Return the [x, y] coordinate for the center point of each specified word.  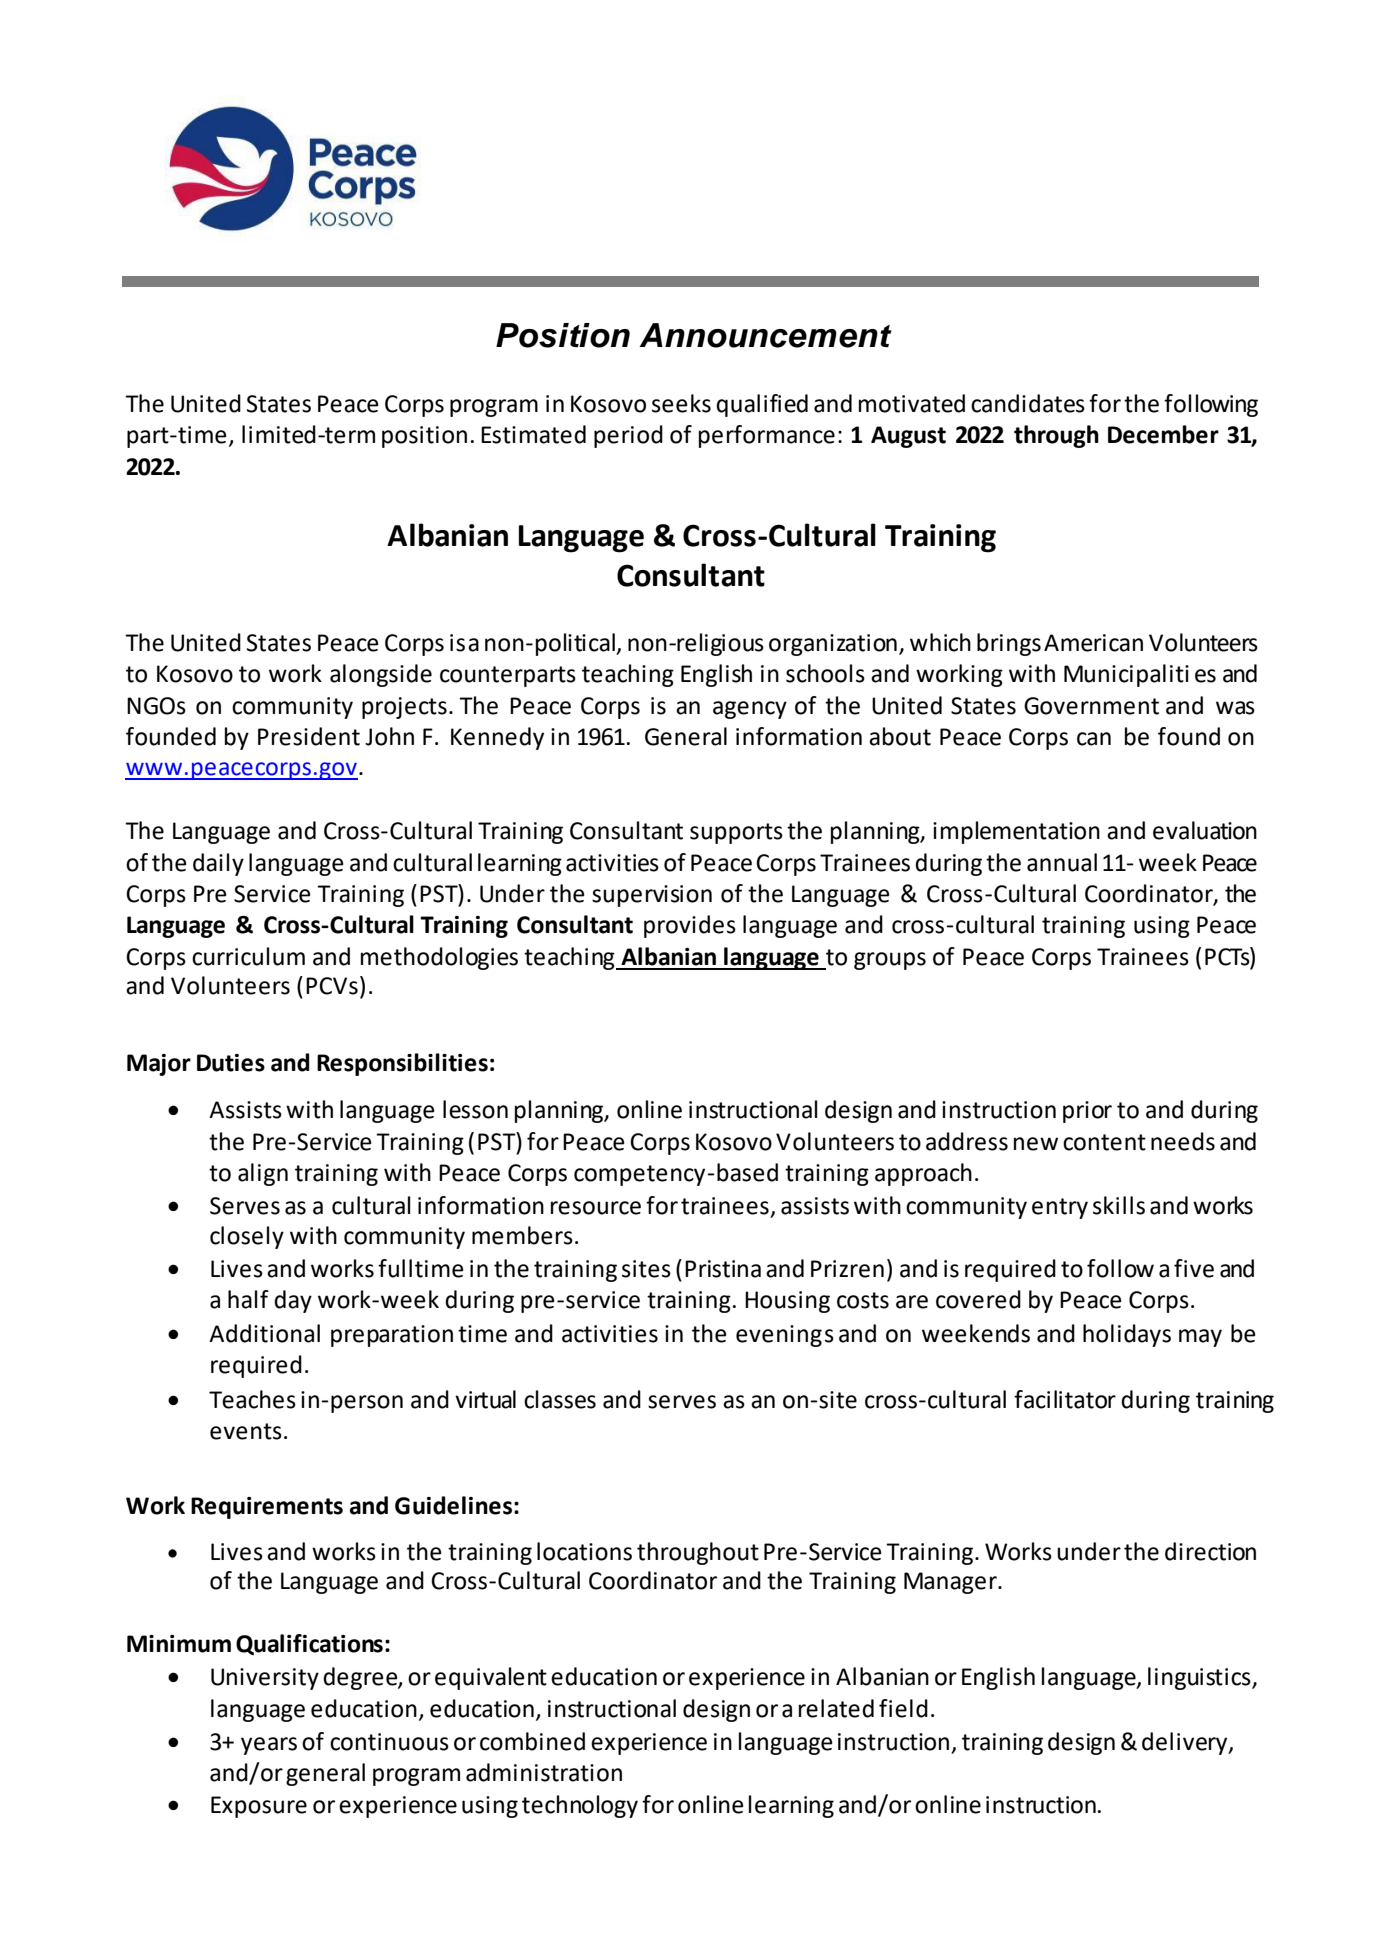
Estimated [533, 434]
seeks [681, 403]
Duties [231, 1063]
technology [580, 1806]
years [269, 1746]
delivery [1186, 1743]
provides [690, 926]
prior [1087, 1112]
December [1163, 434]
